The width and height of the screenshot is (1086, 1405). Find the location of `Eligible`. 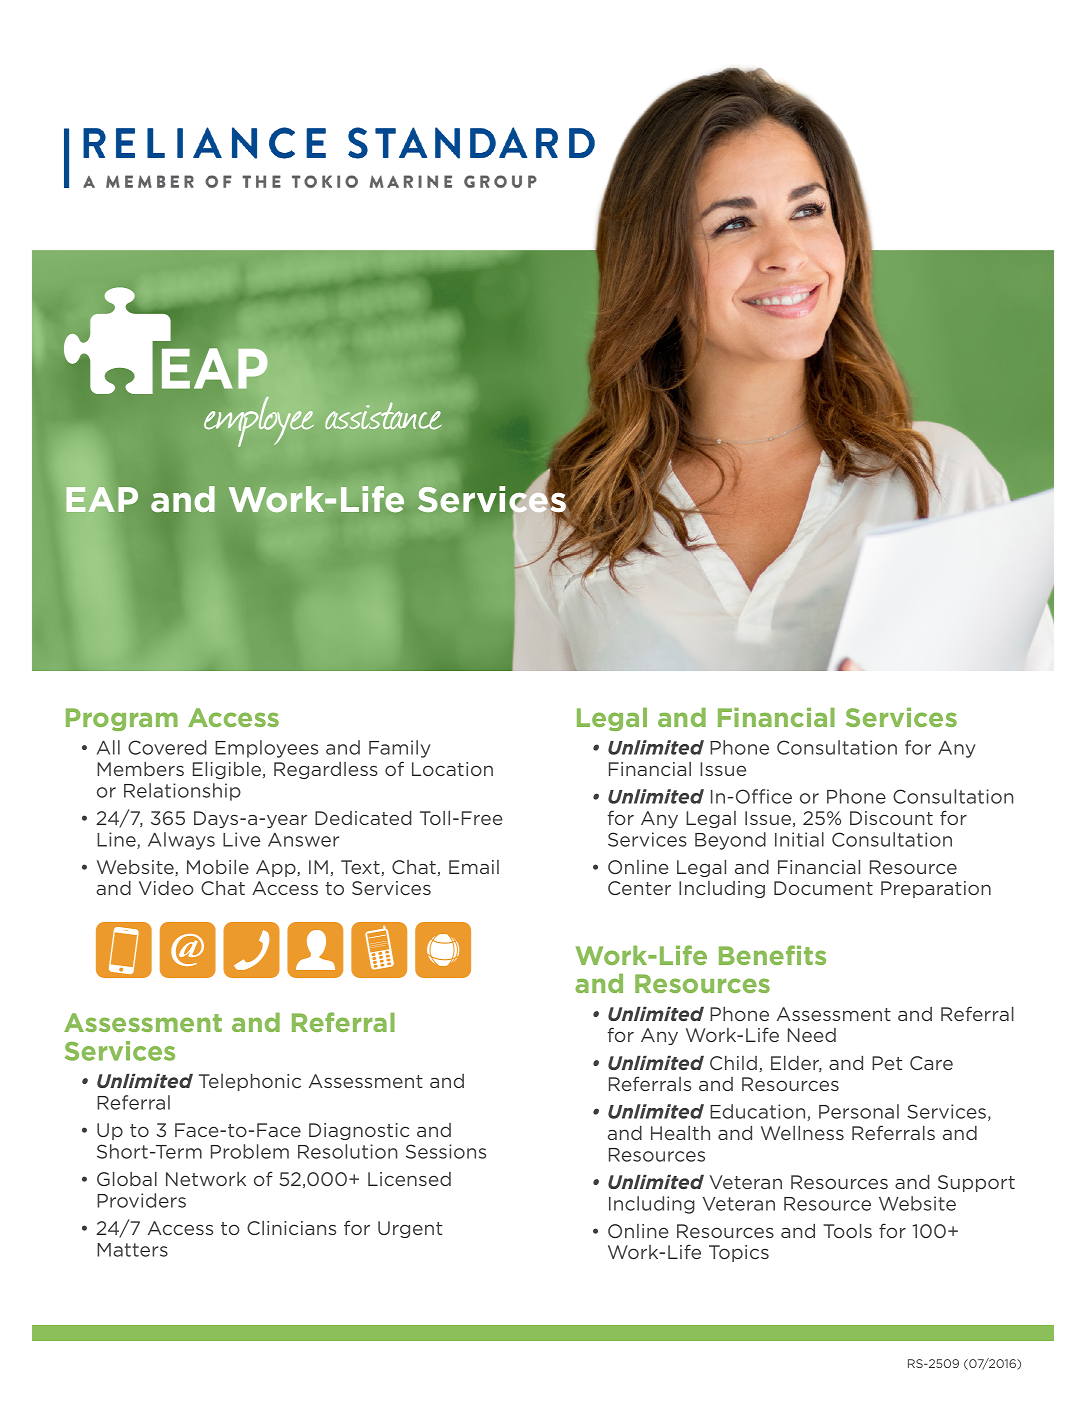

Eligible is located at coordinates (227, 770).
